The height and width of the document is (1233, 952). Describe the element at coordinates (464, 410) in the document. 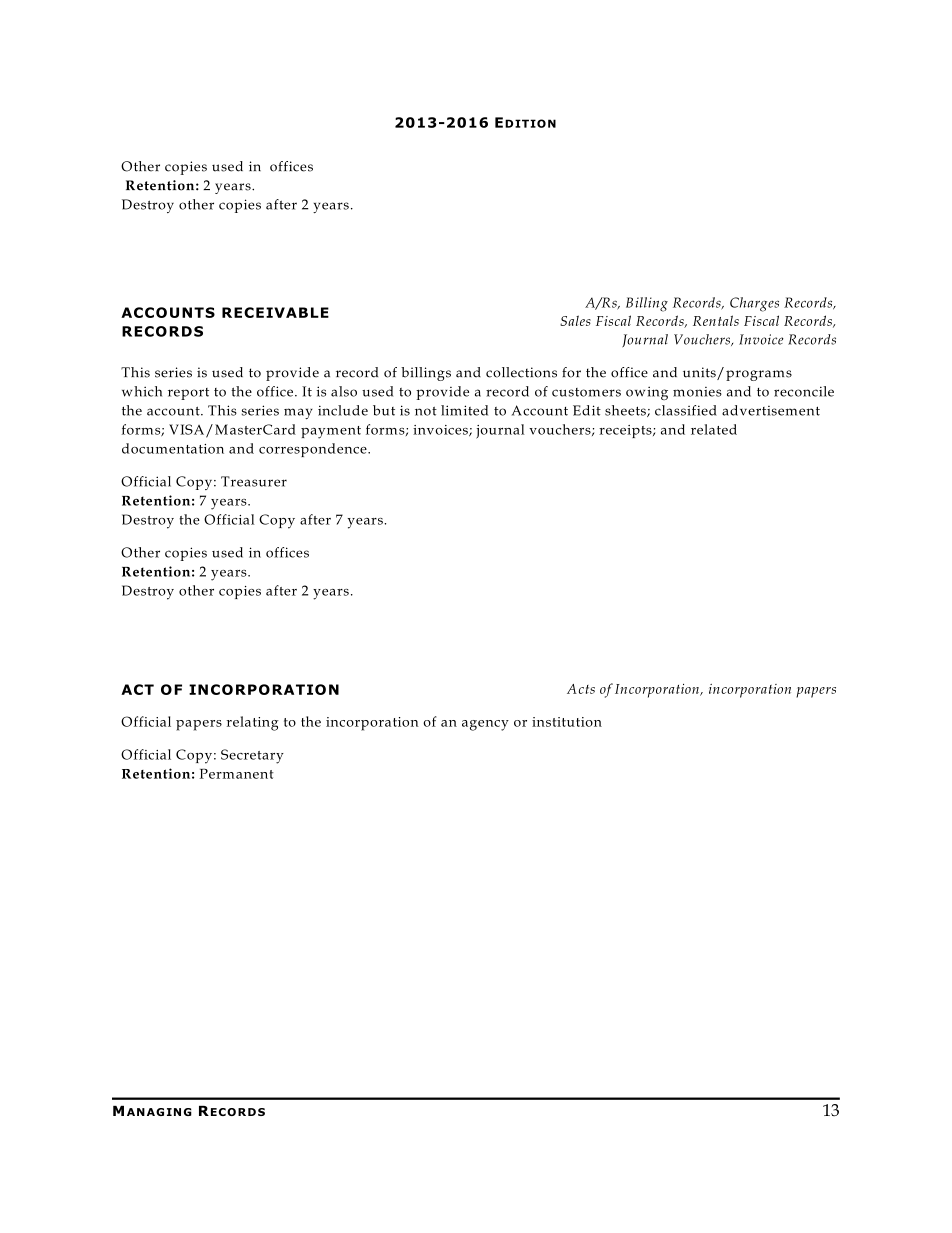

I see `limited` at that location.
